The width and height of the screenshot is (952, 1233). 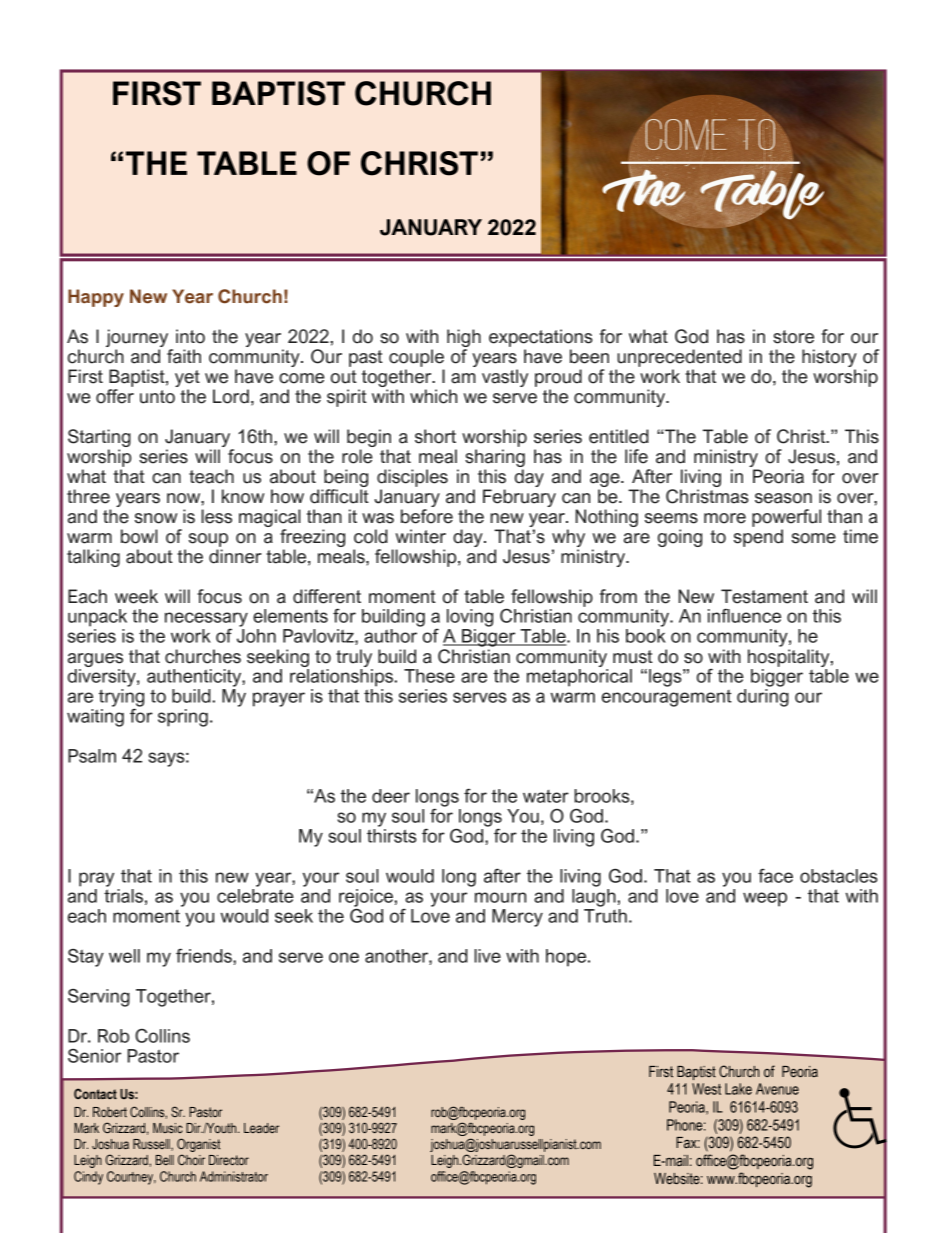 I want to click on These, so click(x=429, y=676).
